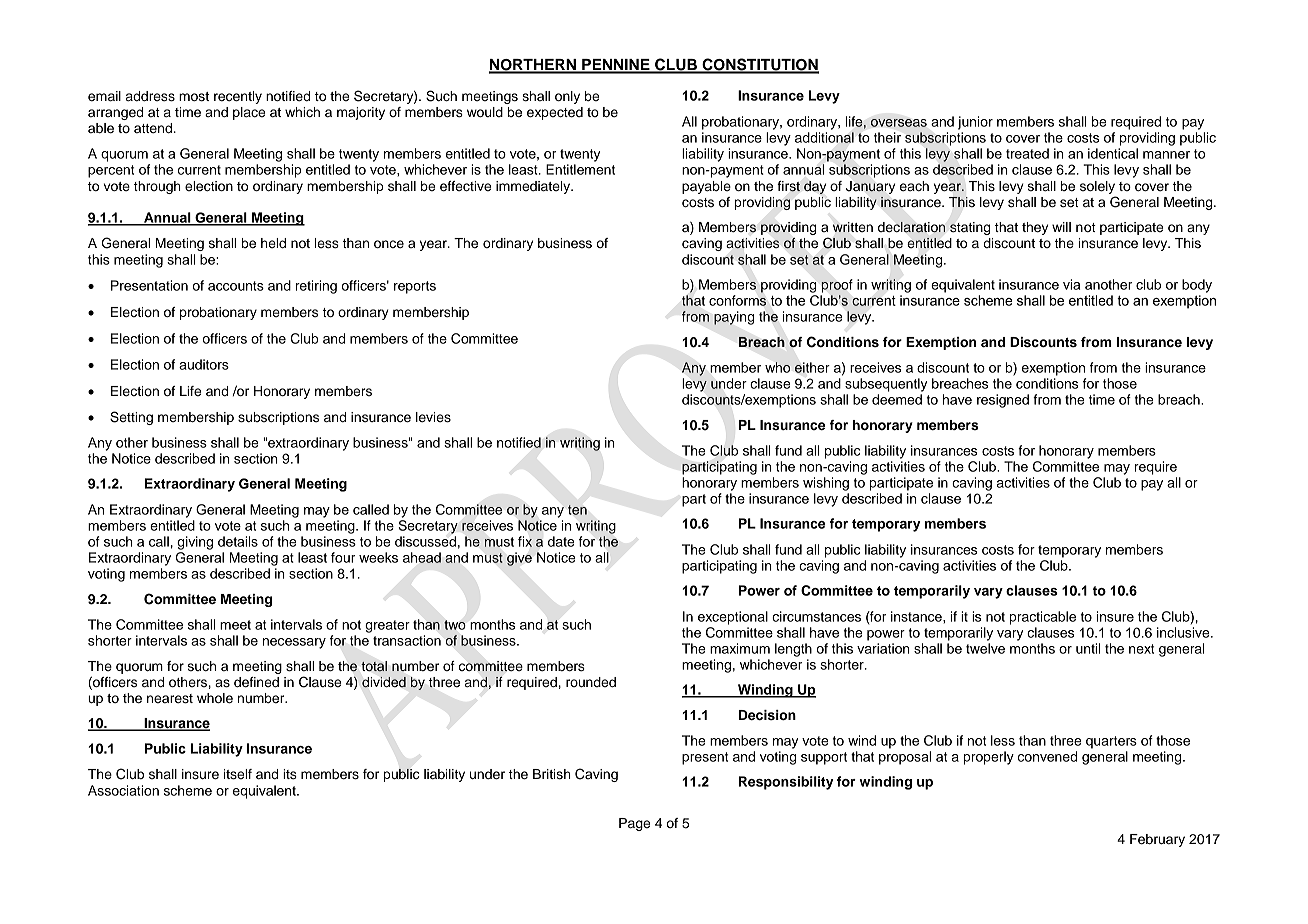  What do you see at coordinates (238, 97) in the screenshot?
I see `recently` at bounding box center [238, 97].
